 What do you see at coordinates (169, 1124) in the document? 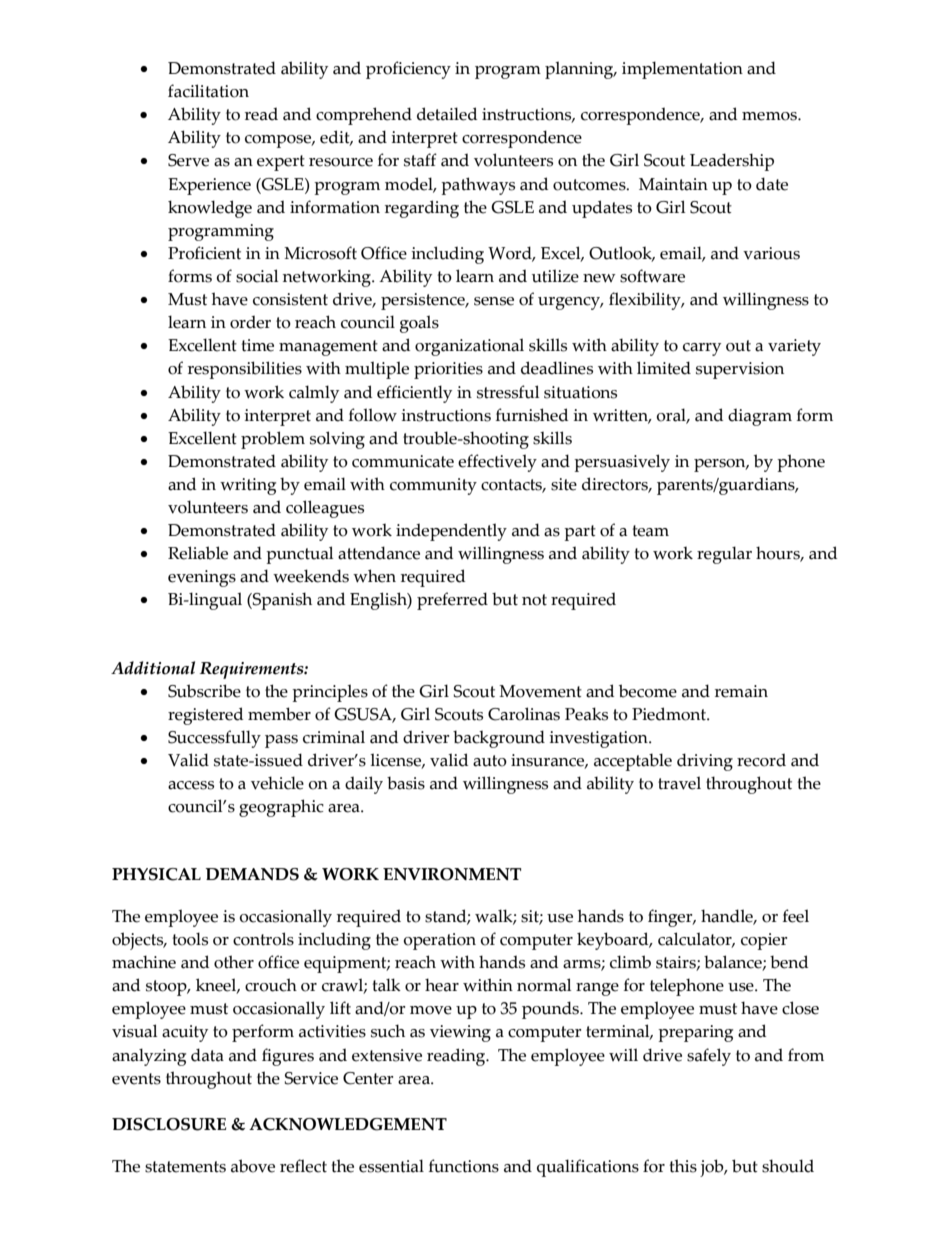
I see `DISCLOSURE` at bounding box center [169, 1124].
